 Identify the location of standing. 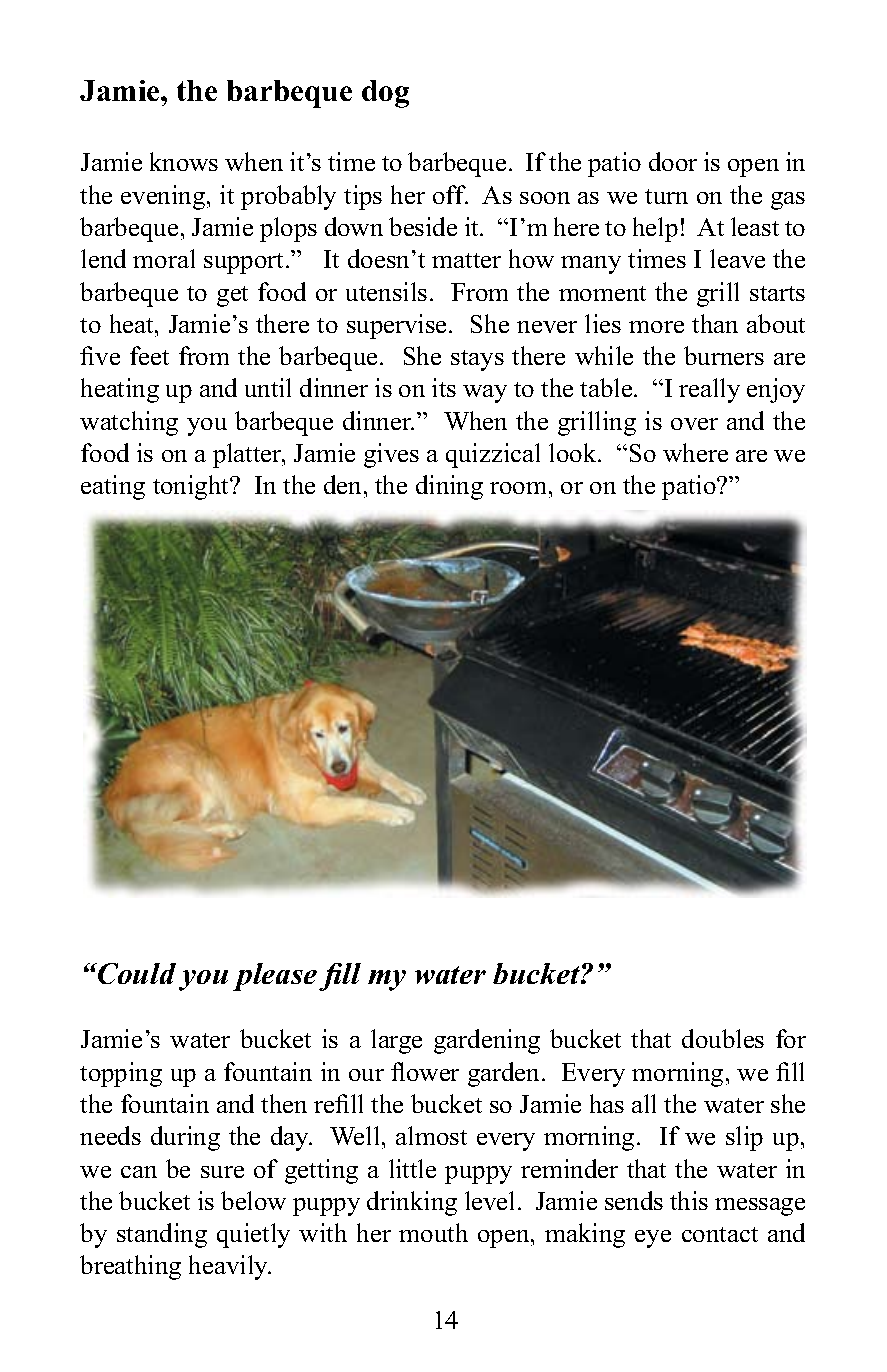
(162, 1235).
